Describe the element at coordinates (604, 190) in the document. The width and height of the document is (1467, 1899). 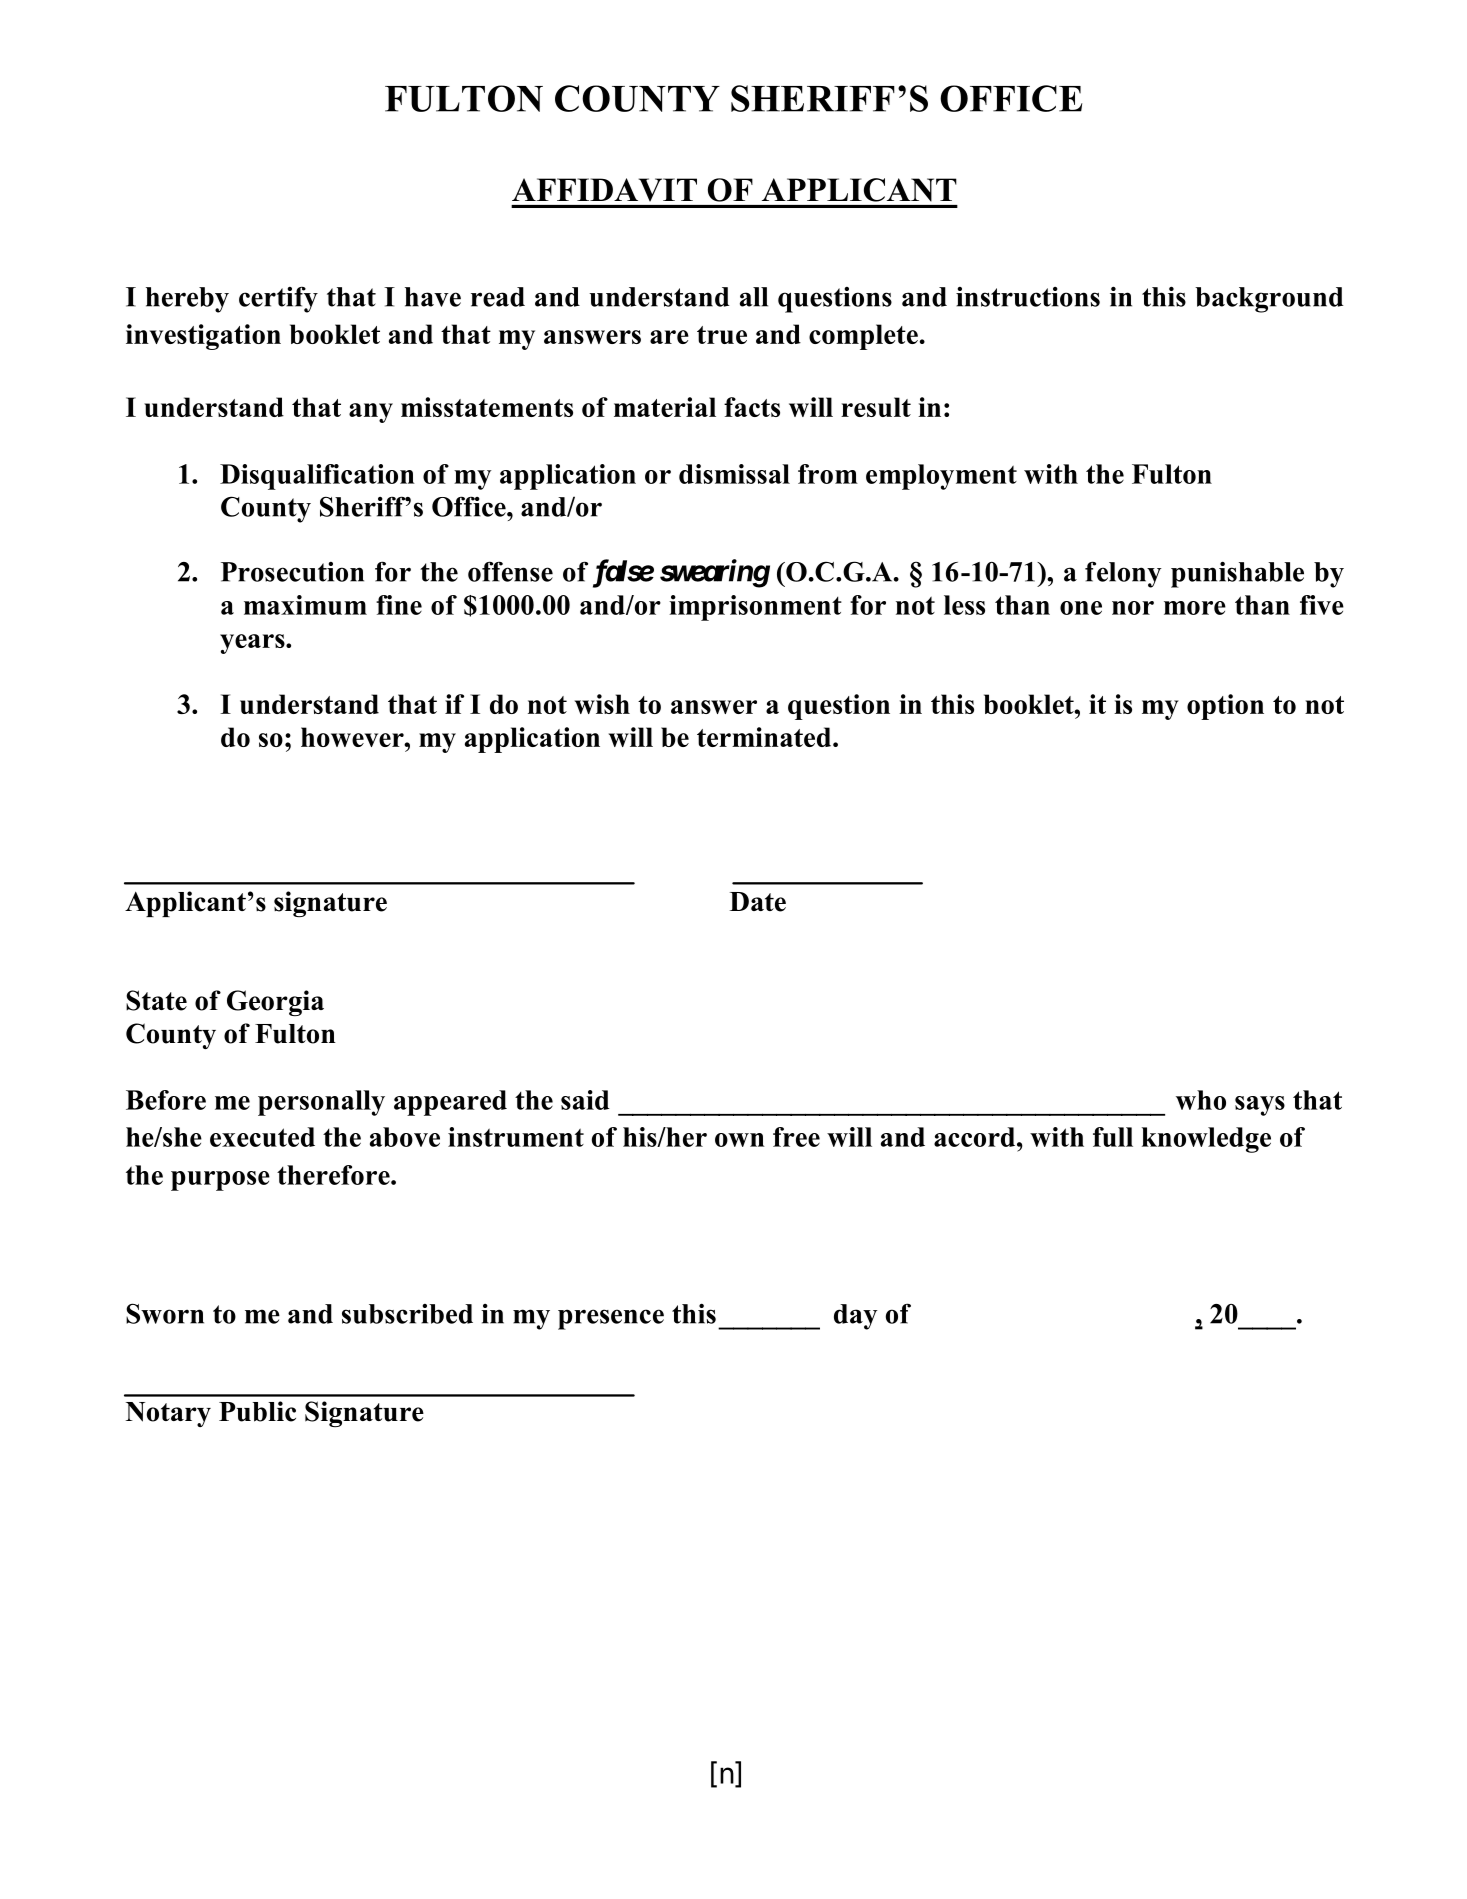
I see `AFFIDAVIT` at that location.
